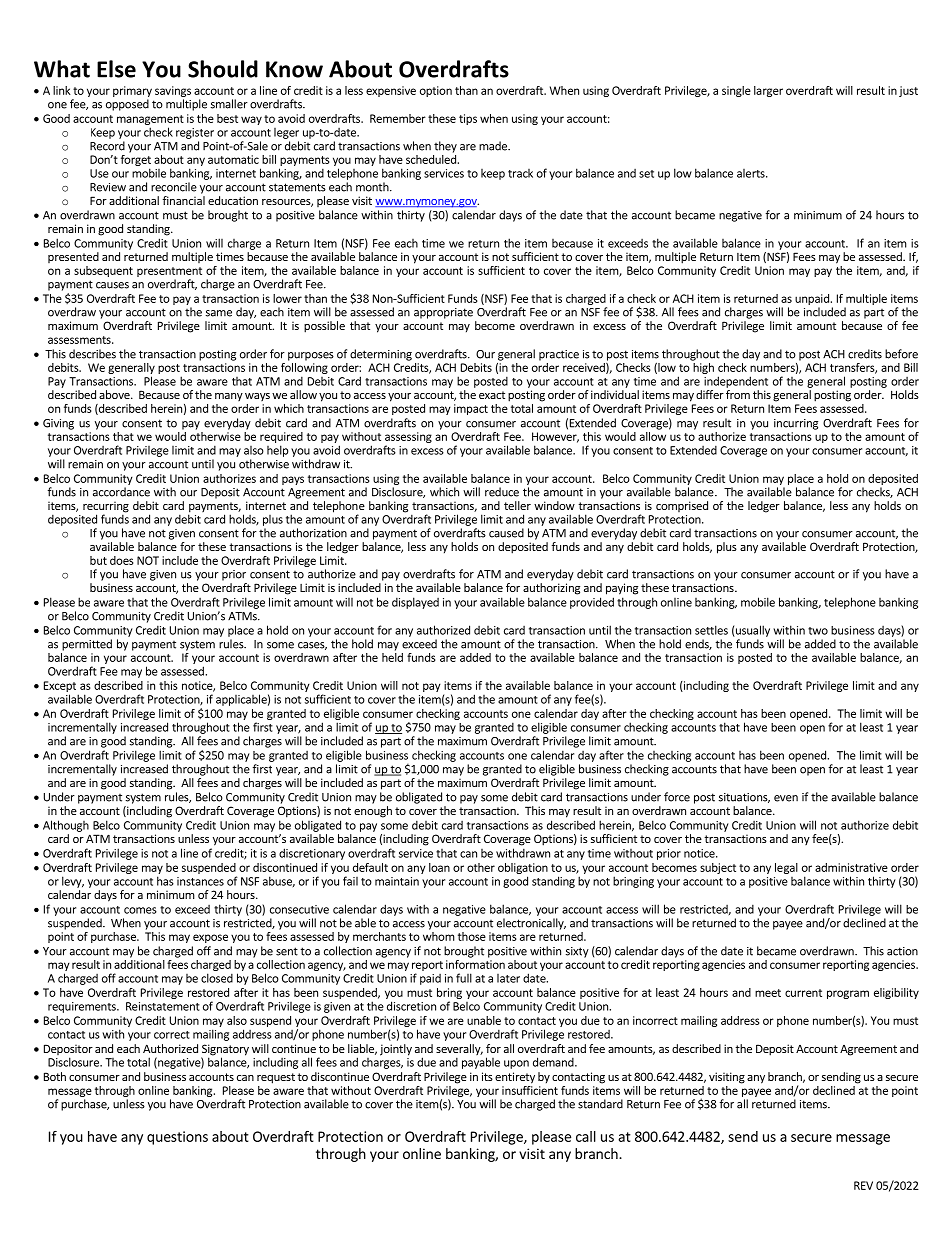  Describe the element at coordinates (177, 1138) in the screenshot. I see `questions` at that location.
